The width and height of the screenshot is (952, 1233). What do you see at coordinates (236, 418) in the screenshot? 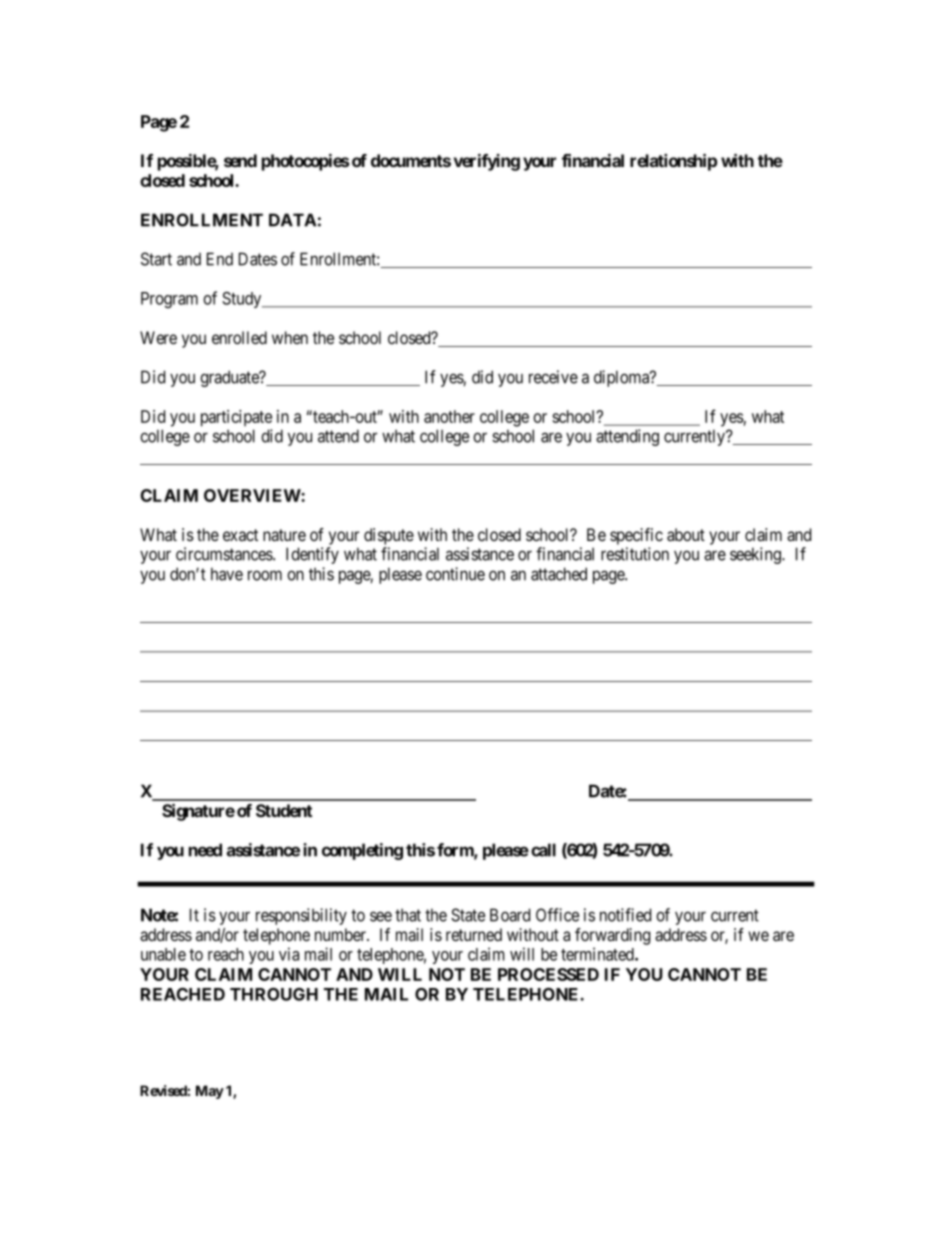
I see `participate` at bounding box center [236, 418].
